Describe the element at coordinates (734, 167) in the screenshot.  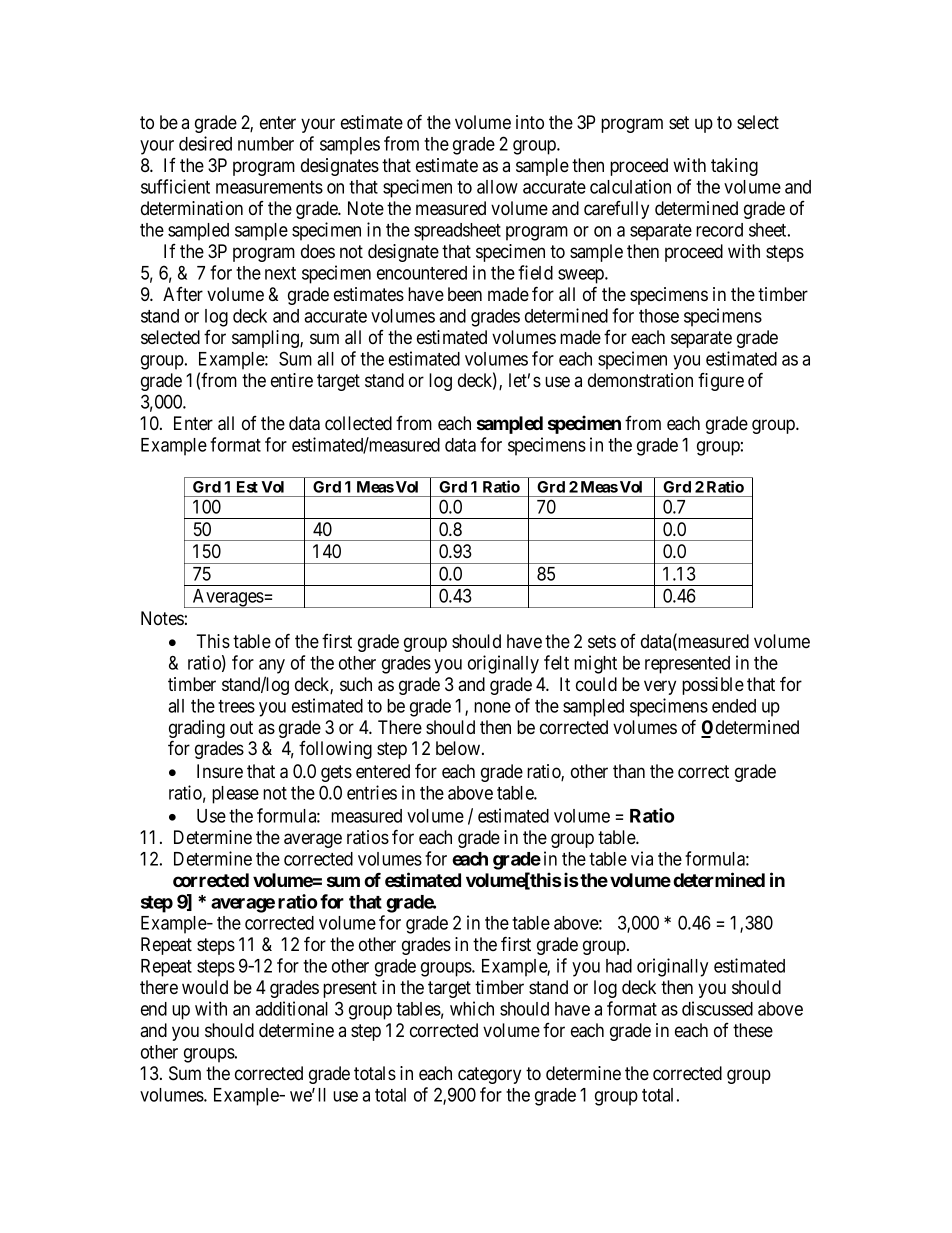
I see `taking` at that location.
